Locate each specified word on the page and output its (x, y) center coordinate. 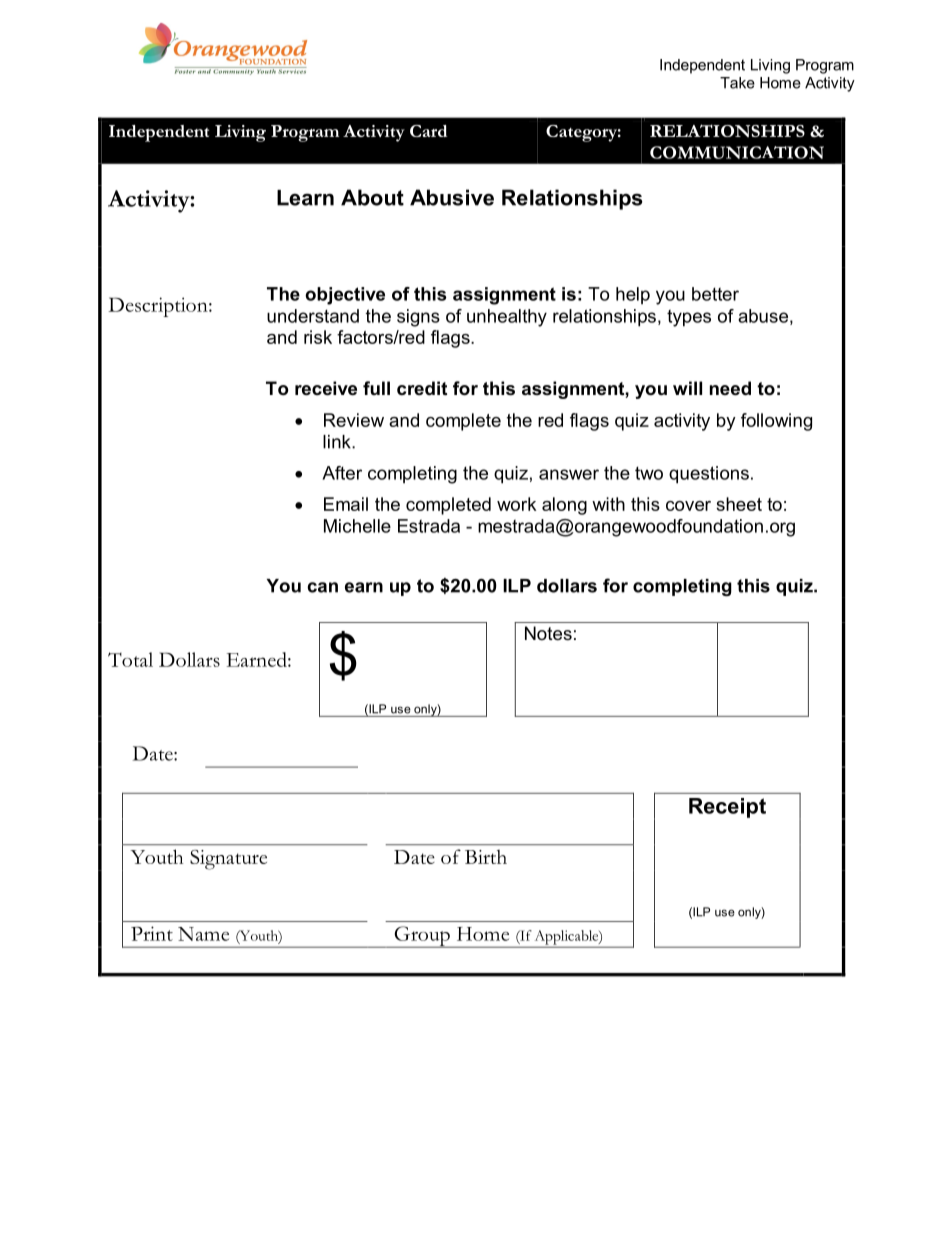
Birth (486, 857)
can (322, 587)
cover (688, 506)
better (715, 294)
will (687, 388)
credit (422, 388)
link (338, 442)
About (372, 197)
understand (313, 316)
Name (203, 934)
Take (737, 83)
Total (130, 659)
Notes (548, 633)
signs (418, 318)
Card (428, 131)
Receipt (727, 808)
